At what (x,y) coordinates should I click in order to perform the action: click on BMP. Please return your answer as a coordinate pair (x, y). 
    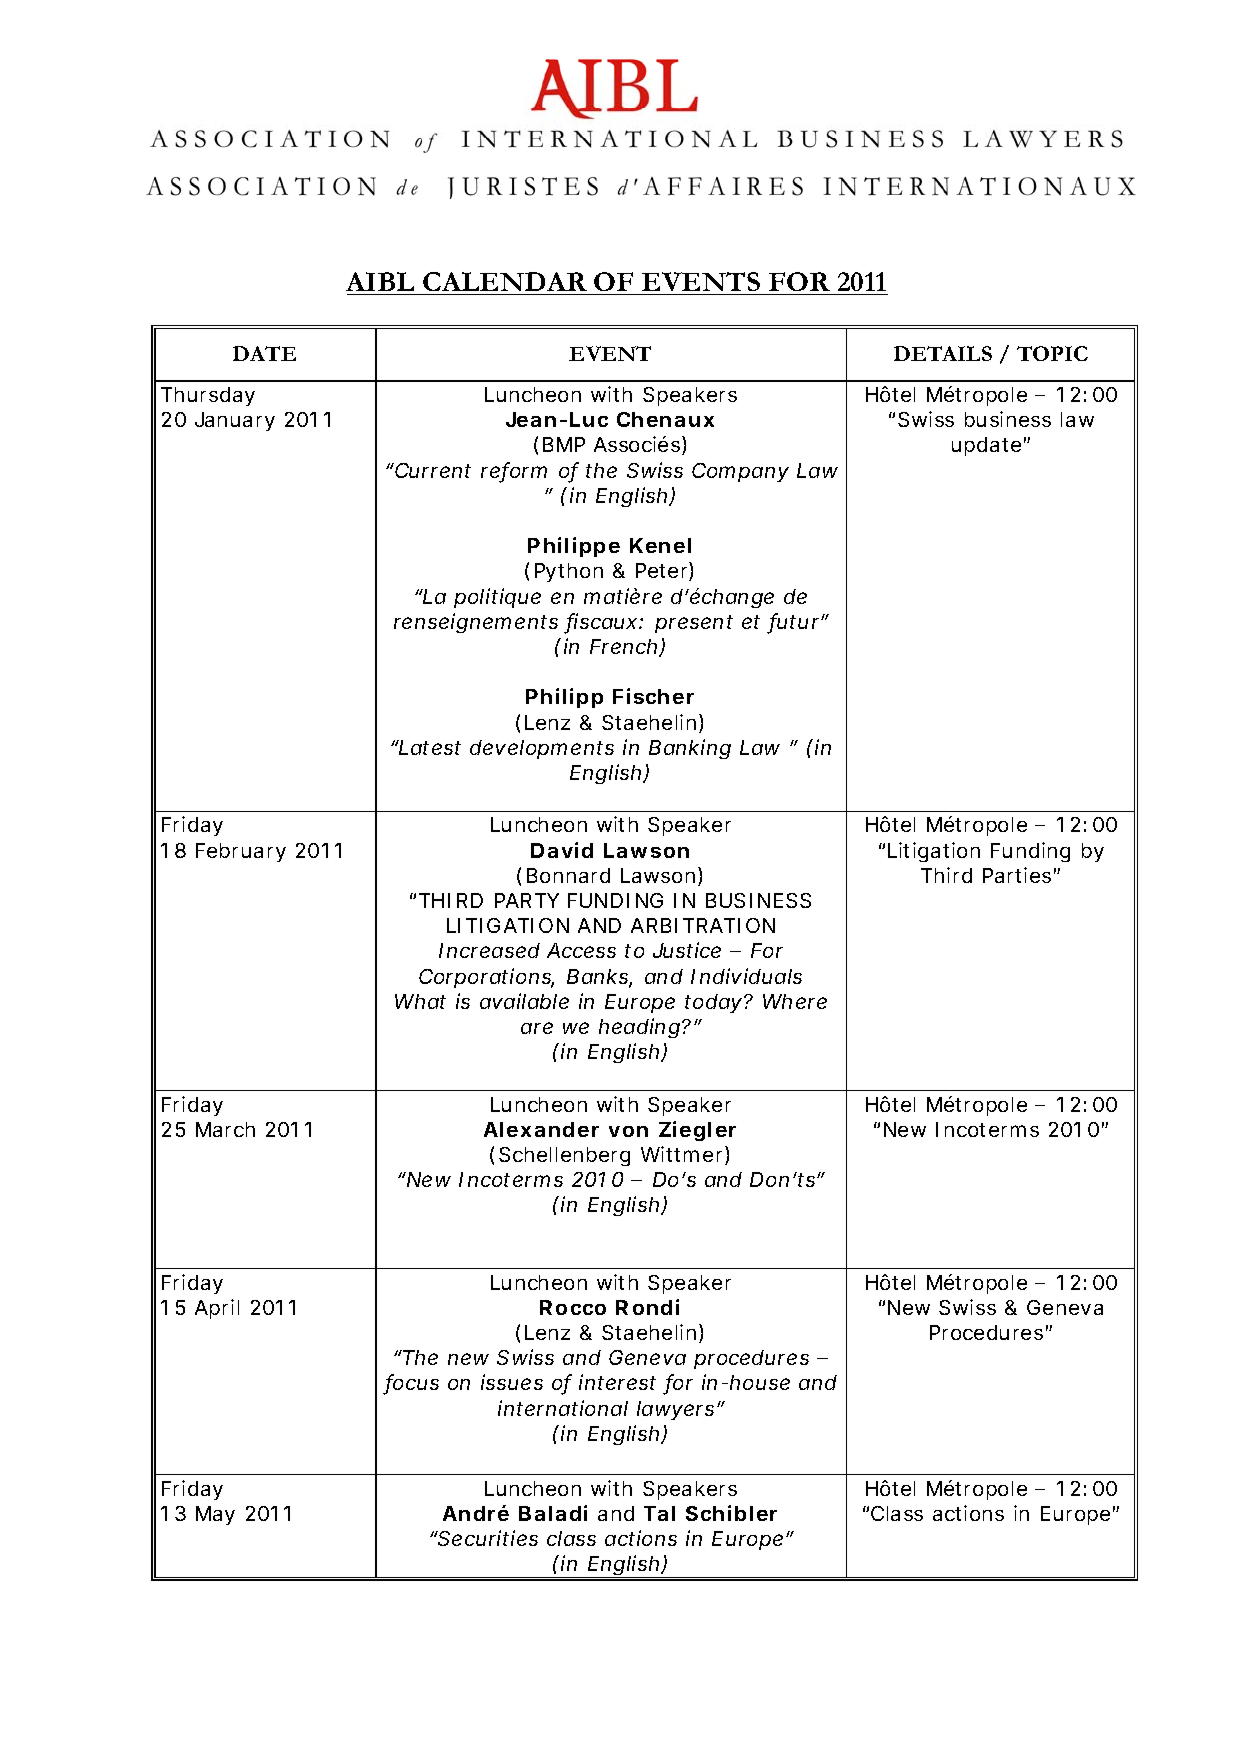
    Looking at the image, I should click on (564, 444).
